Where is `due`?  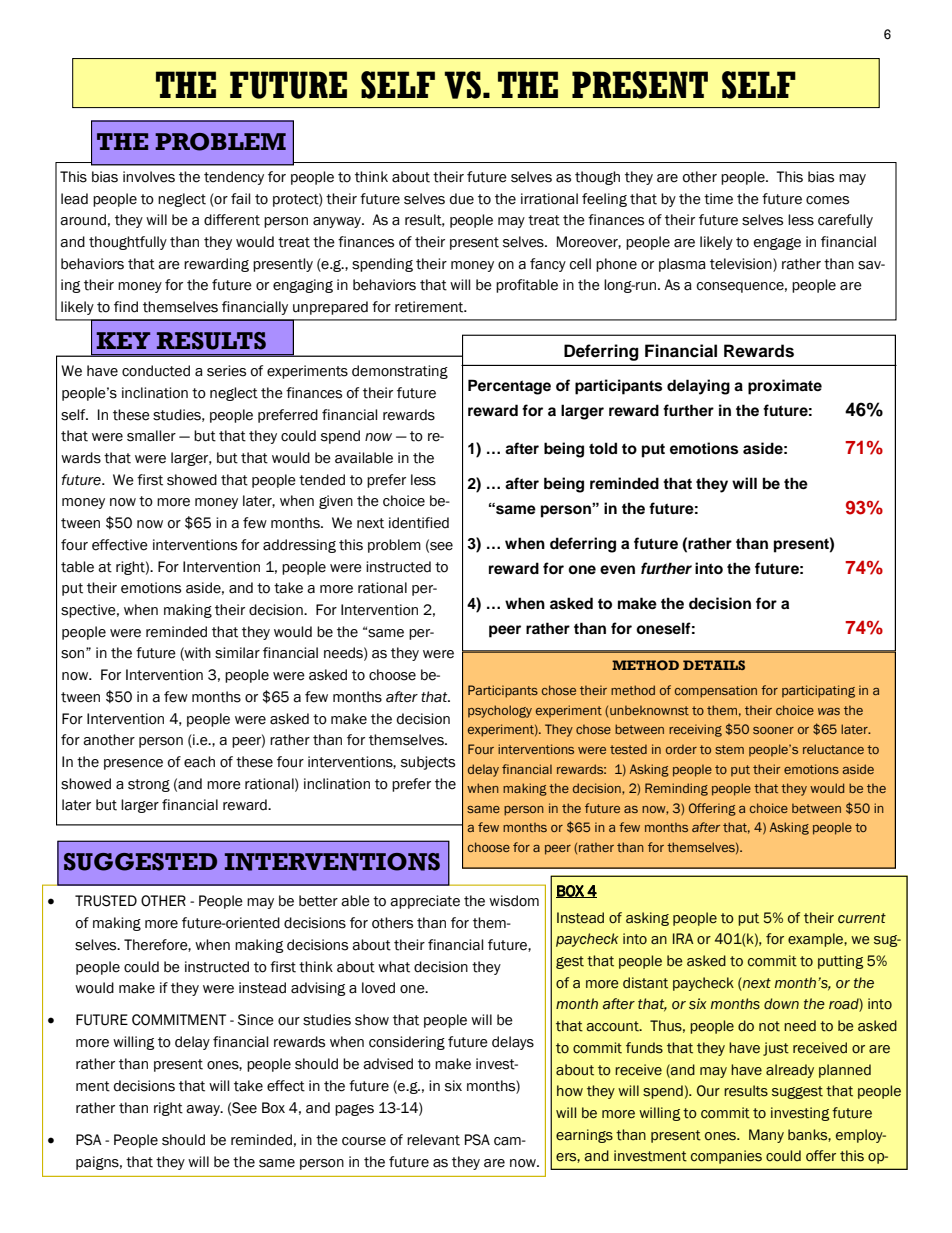
due is located at coordinates (462, 199).
